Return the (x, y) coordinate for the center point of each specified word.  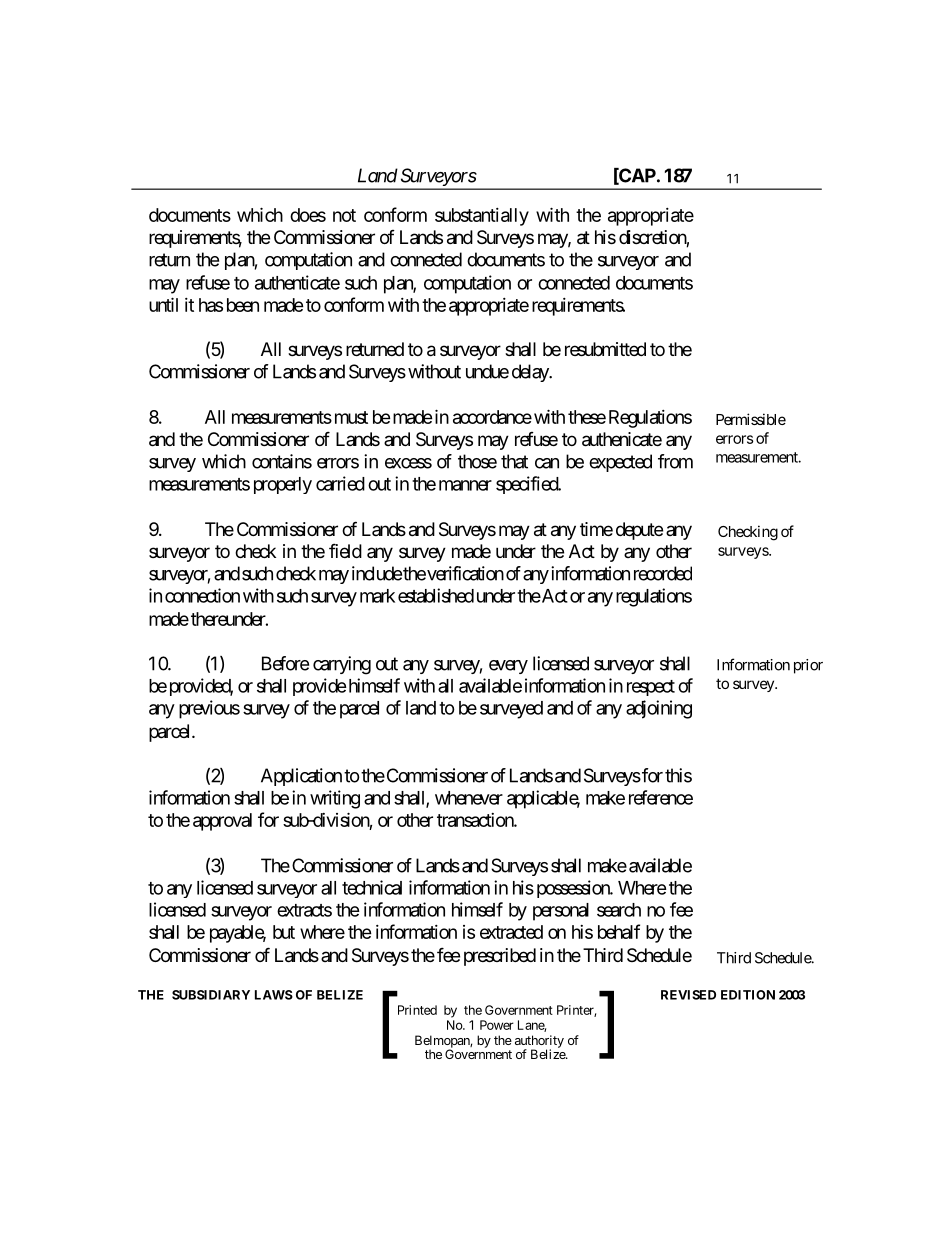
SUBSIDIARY (211, 995)
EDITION (748, 995)
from (675, 461)
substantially (482, 217)
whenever (469, 798)
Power (497, 1025)
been (243, 305)
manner (465, 485)
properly (283, 485)
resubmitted (605, 349)
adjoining (659, 709)
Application (301, 777)
